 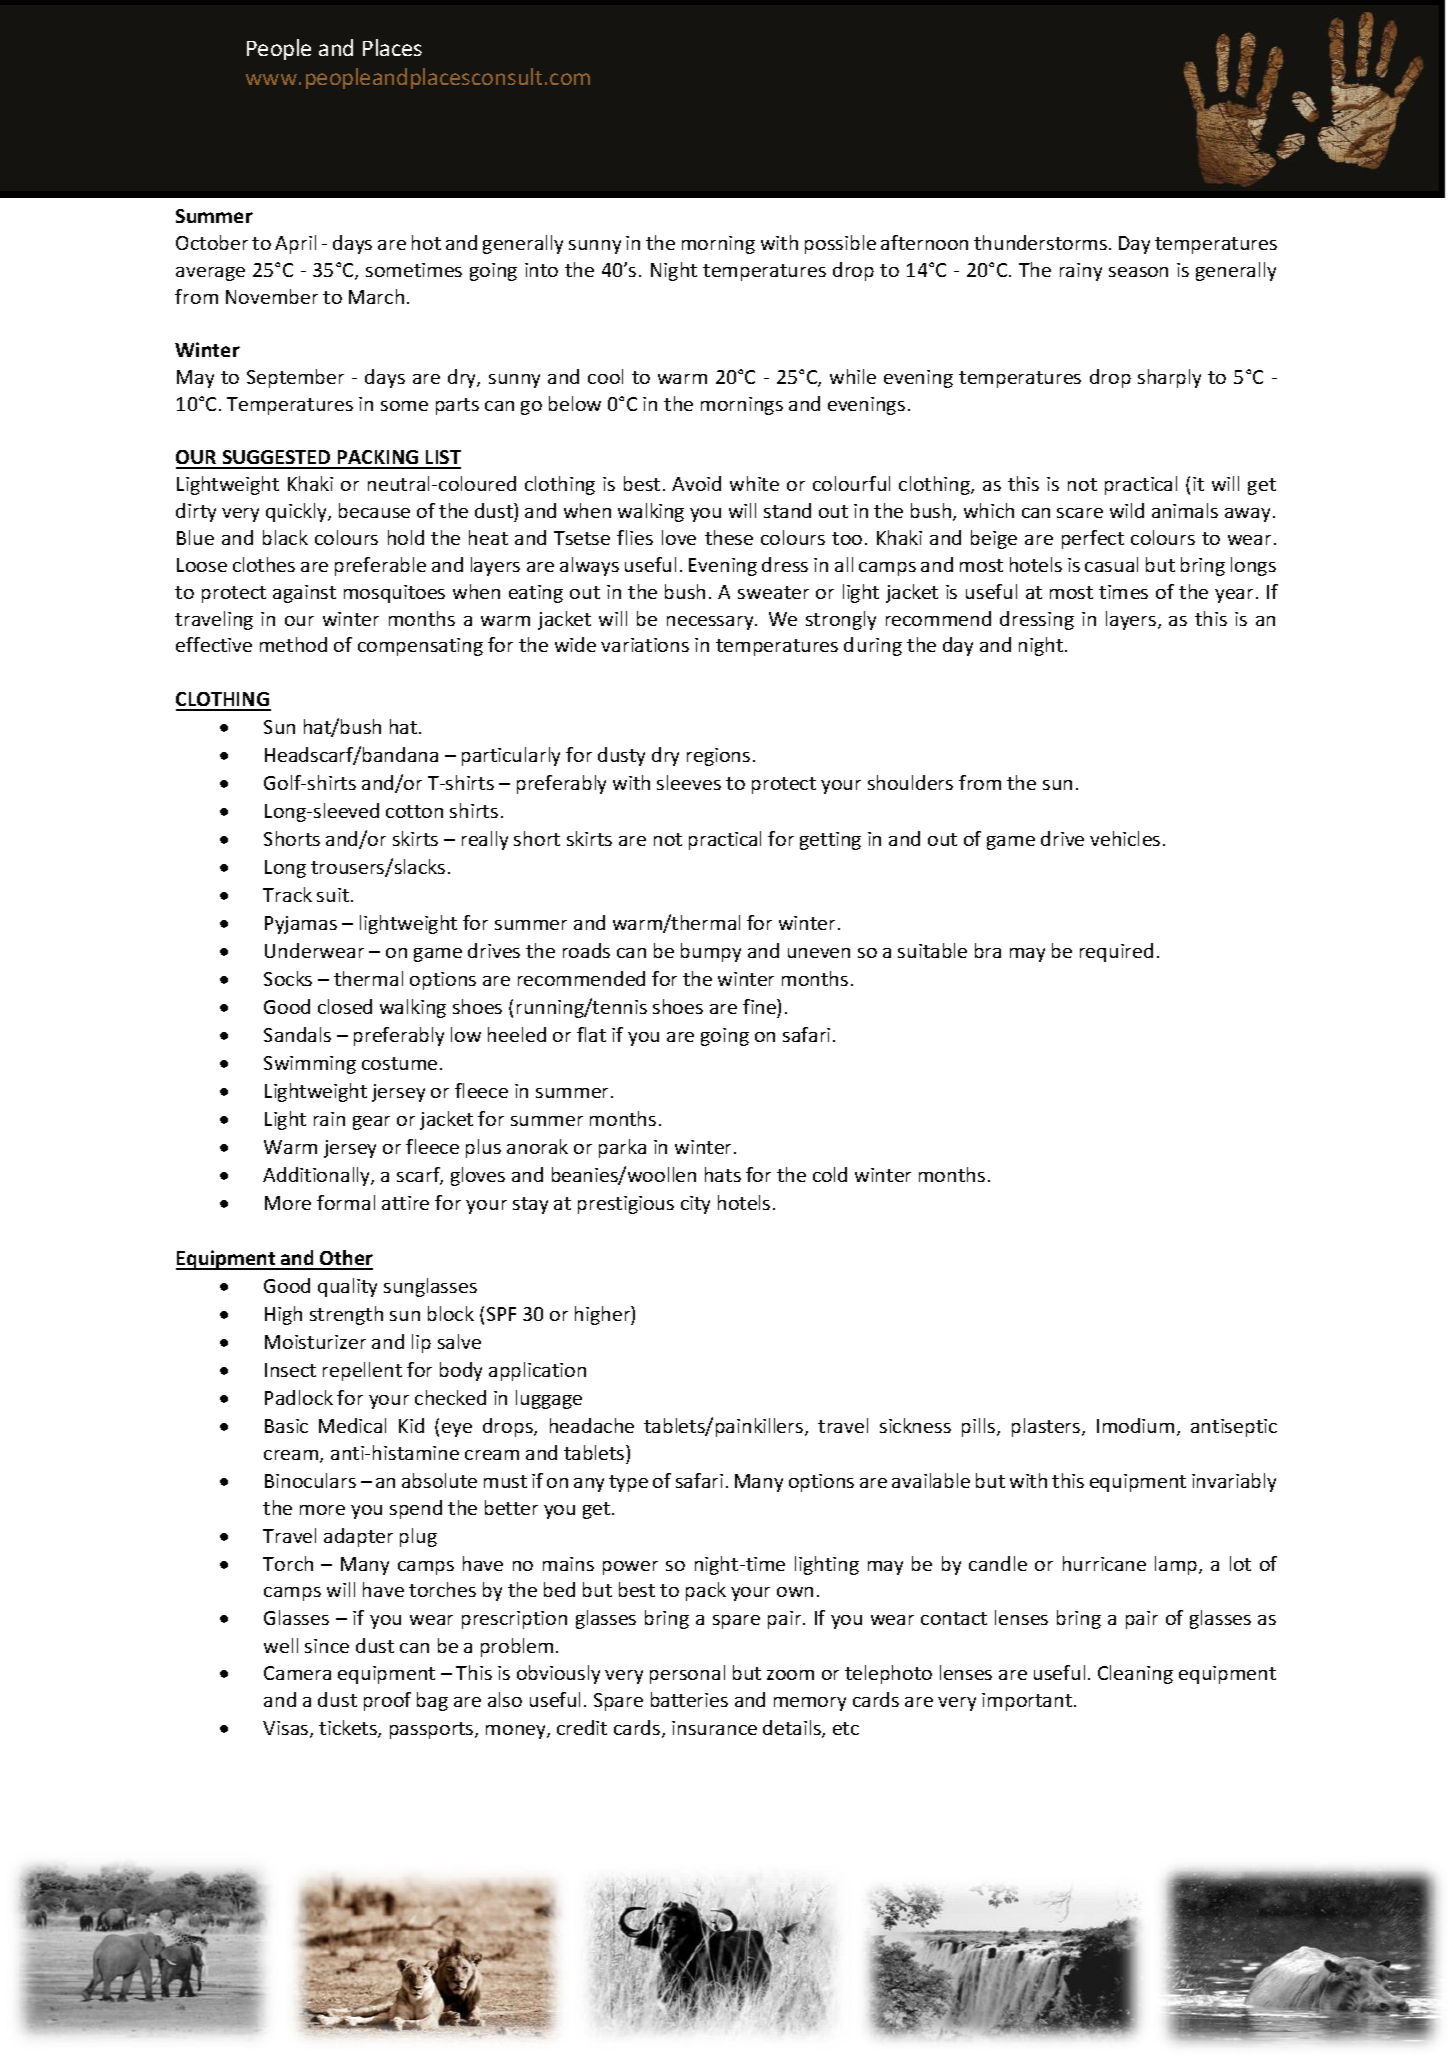 What do you see at coordinates (272, 296) in the screenshot?
I see `November` at bounding box center [272, 296].
